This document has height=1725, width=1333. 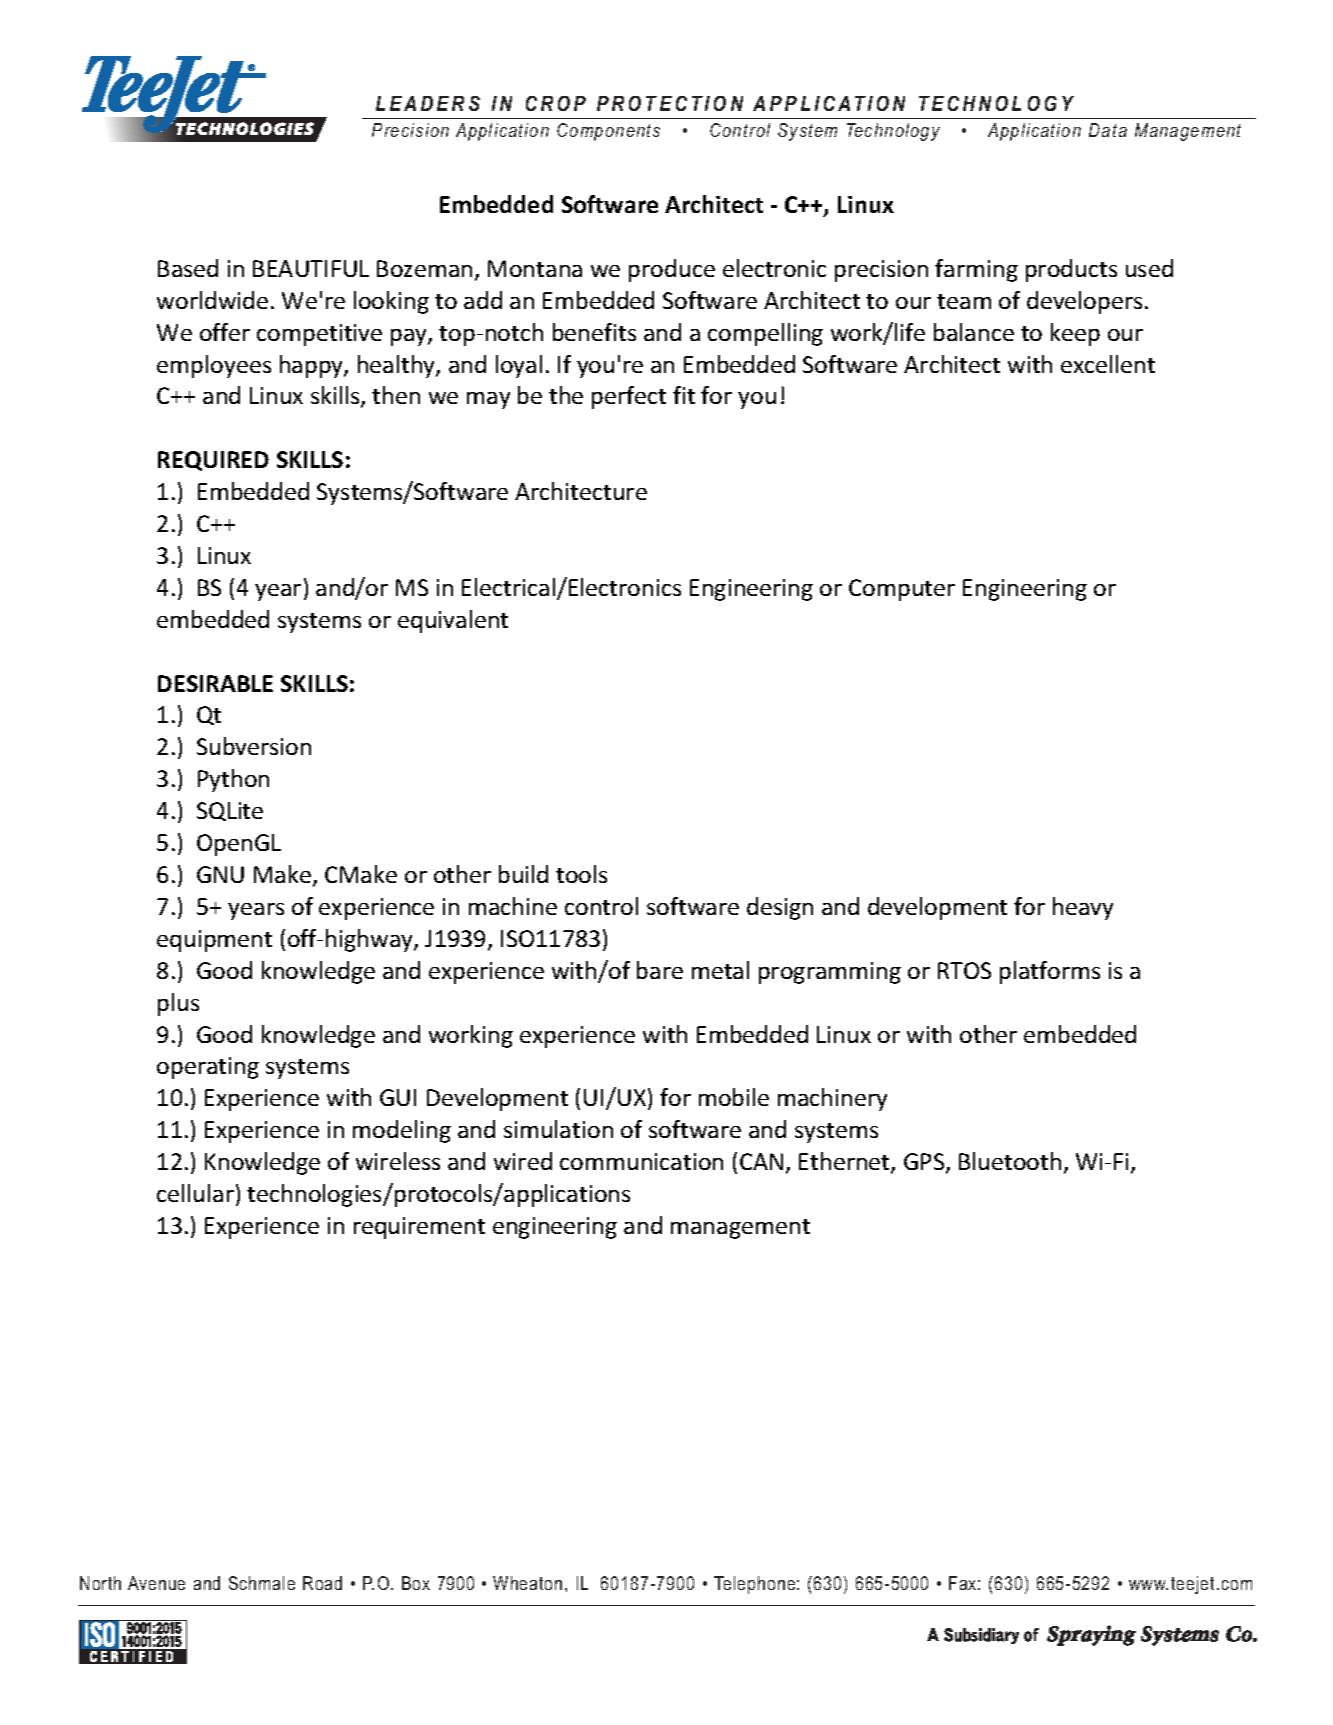 What do you see at coordinates (581, 874) in the document?
I see `tools` at bounding box center [581, 874].
